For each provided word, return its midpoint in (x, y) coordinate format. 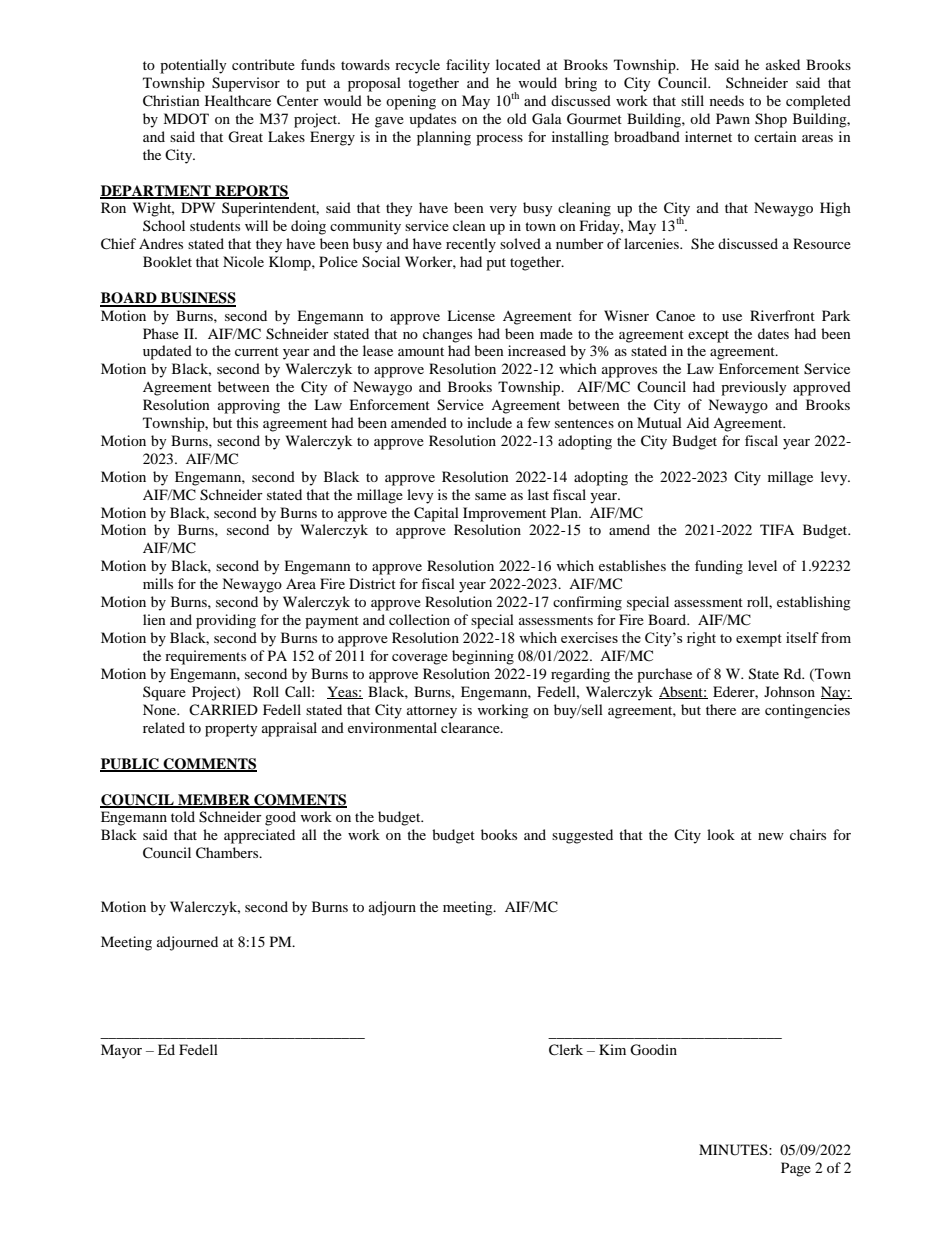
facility (468, 66)
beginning (483, 657)
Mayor (121, 1051)
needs (727, 100)
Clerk (566, 1050)
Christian (171, 101)
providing (226, 621)
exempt (759, 640)
